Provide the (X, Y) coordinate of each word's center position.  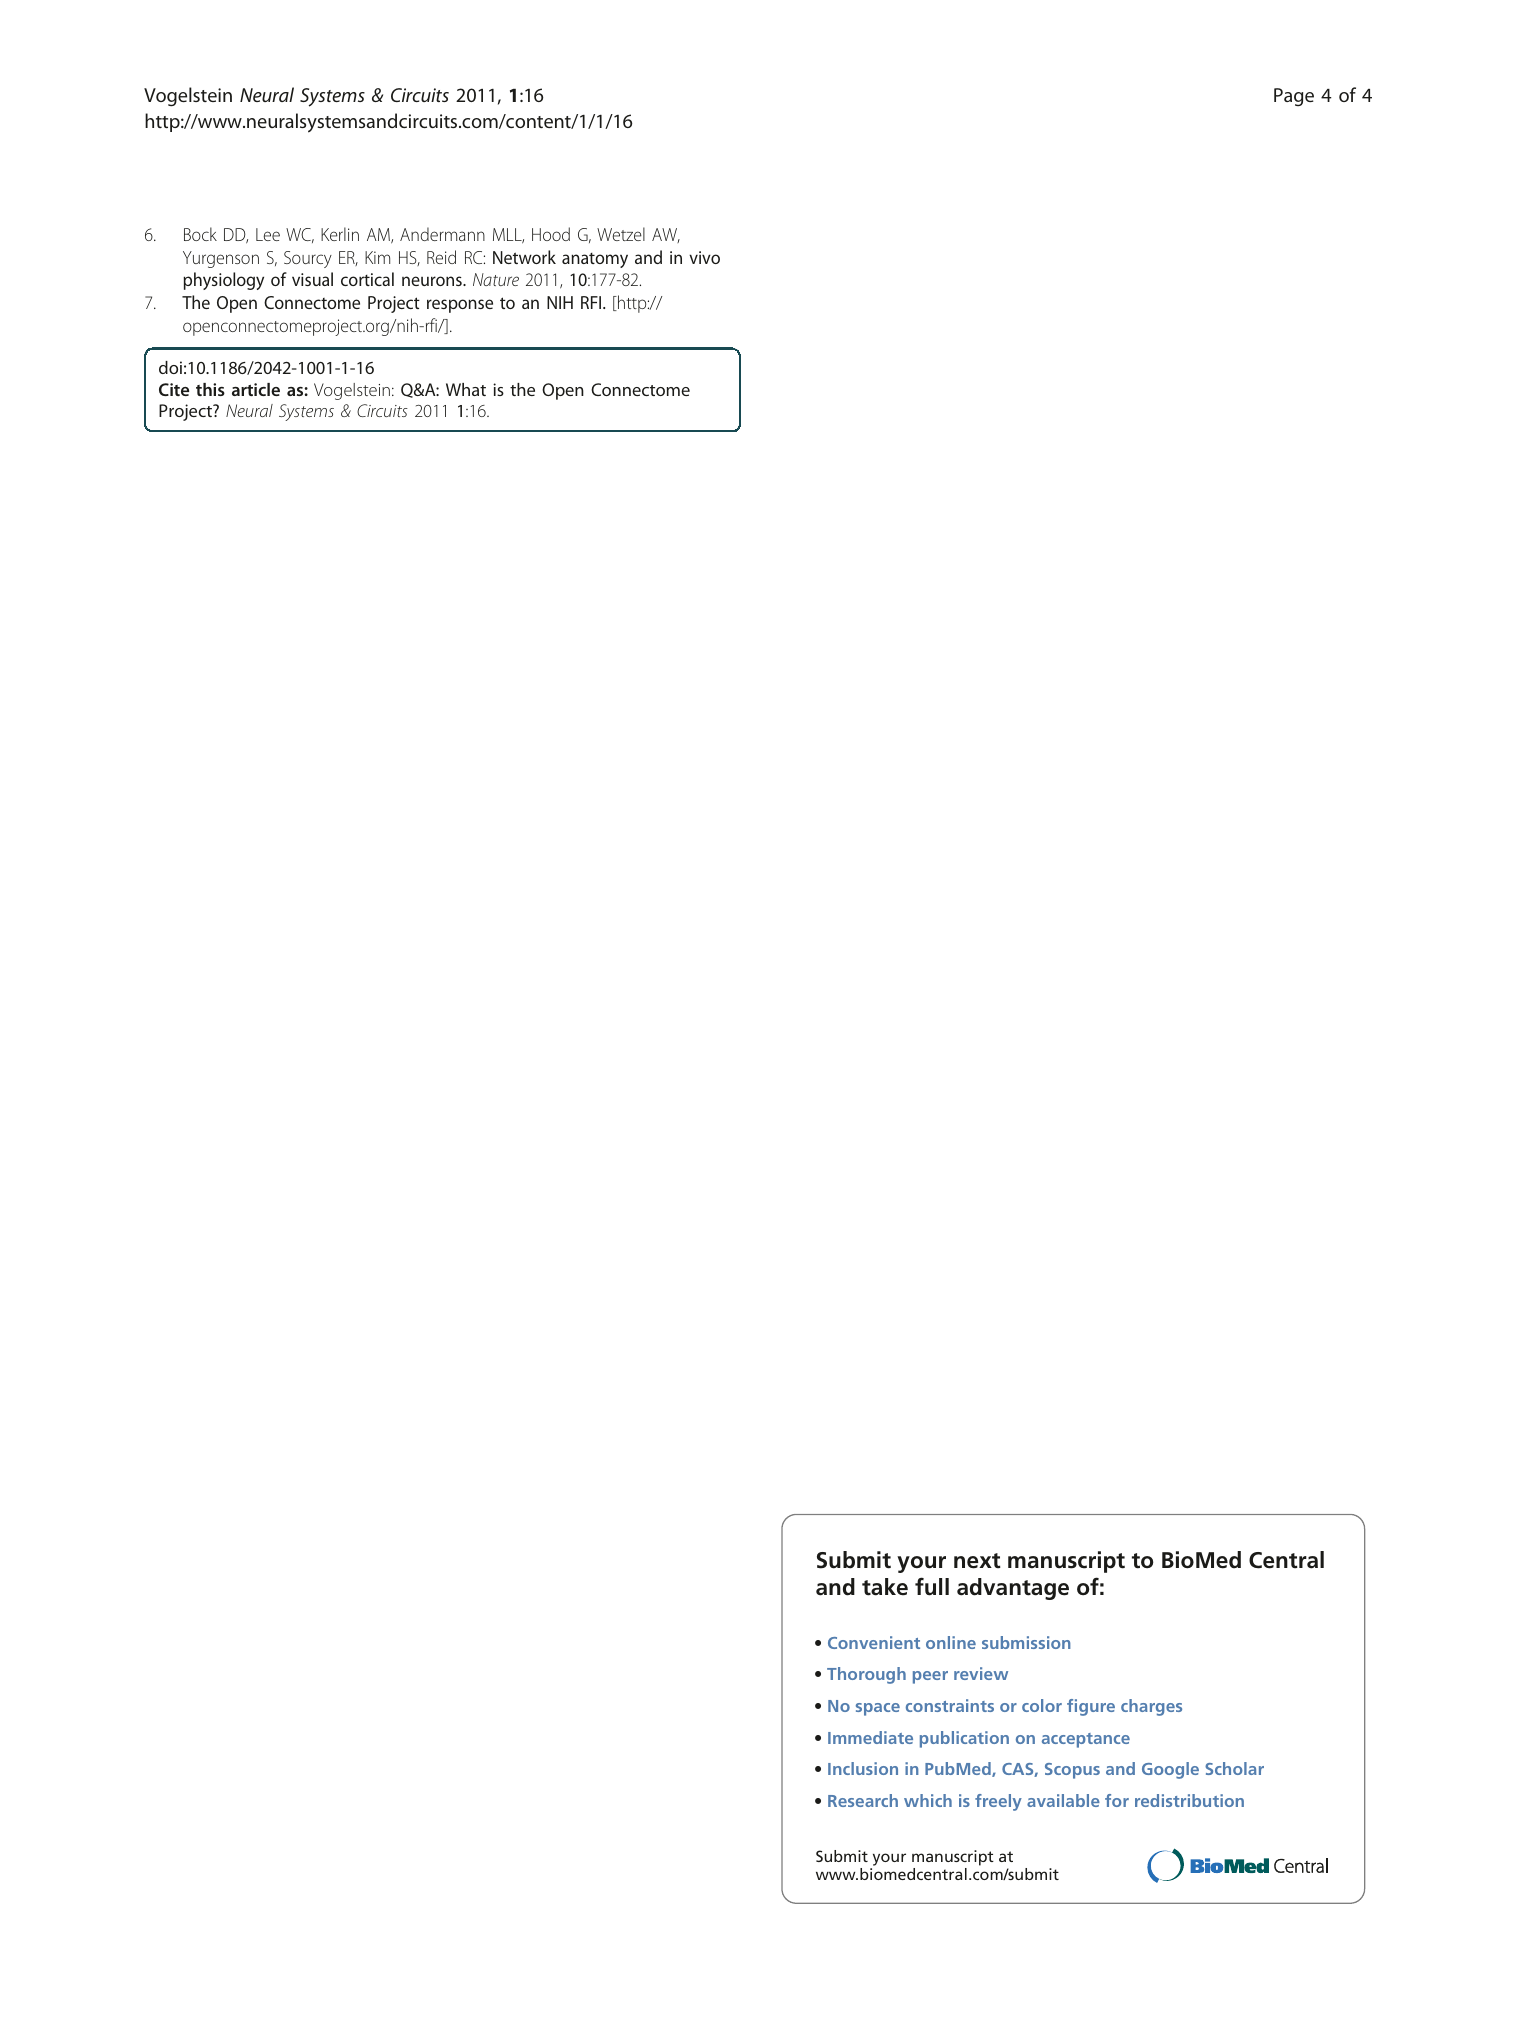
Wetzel (621, 234)
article (256, 389)
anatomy (595, 260)
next (977, 1561)
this (210, 389)
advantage (1013, 1589)
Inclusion (863, 1768)
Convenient (874, 1642)
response (460, 306)
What (466, 389)
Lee (268, 234)
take (885, 1587)
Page (1294, 97)
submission (1026, 1642)
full (932, 1586)
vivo (704, 257)
